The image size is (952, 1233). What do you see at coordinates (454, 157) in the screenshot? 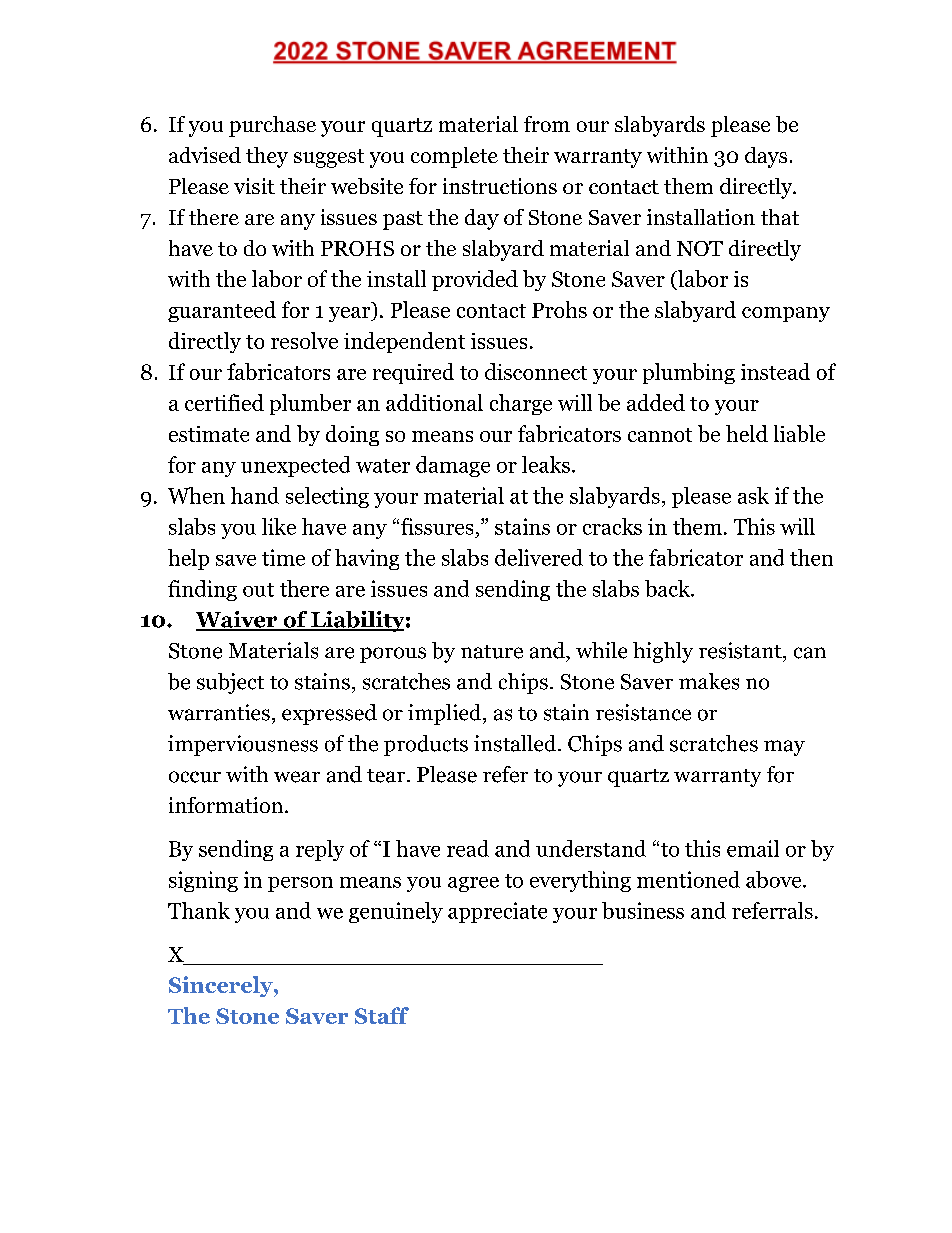
I see `complete` at bounding box center [454, 157].
